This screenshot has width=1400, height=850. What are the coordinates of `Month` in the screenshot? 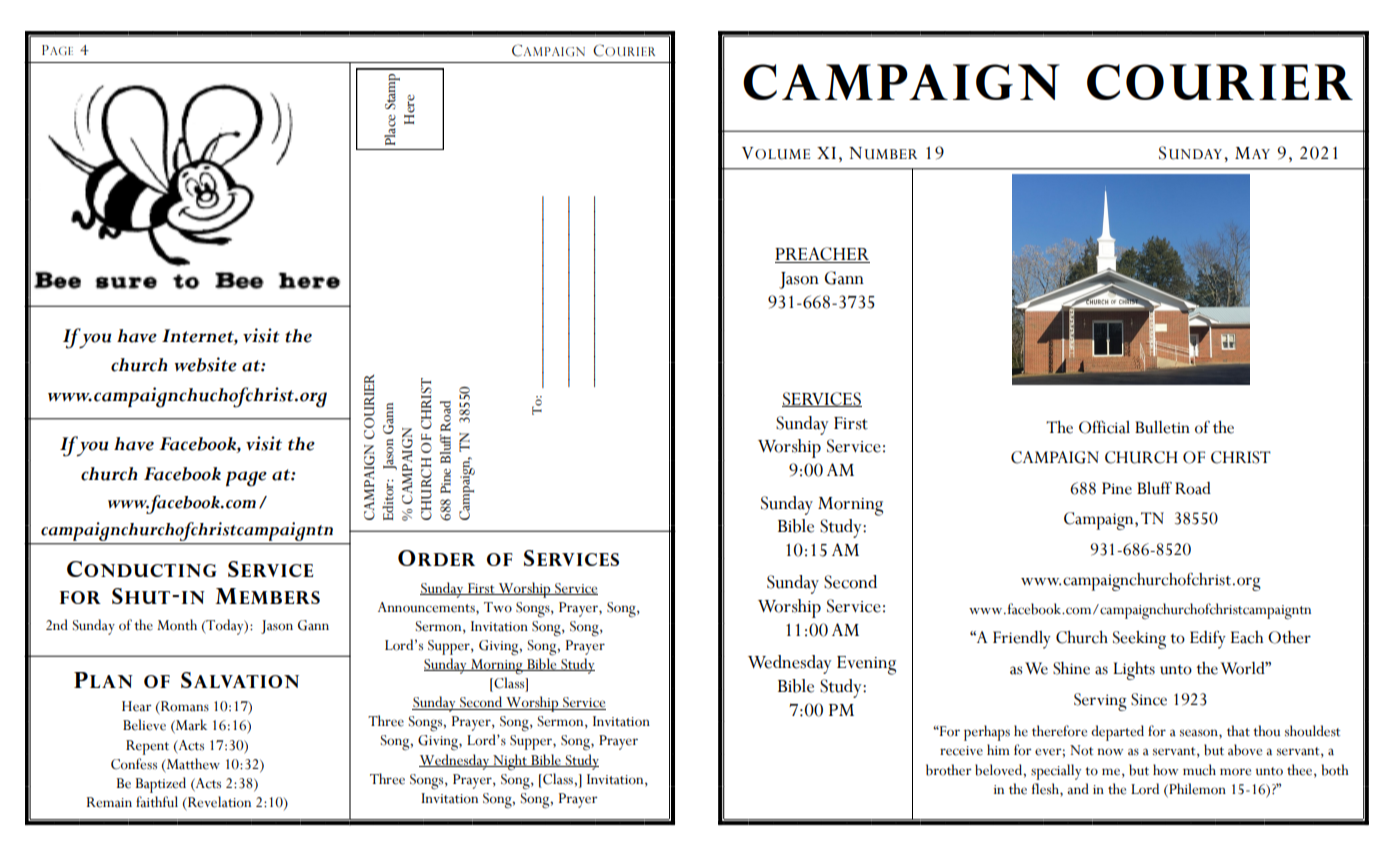 It's located at (177, 625).
